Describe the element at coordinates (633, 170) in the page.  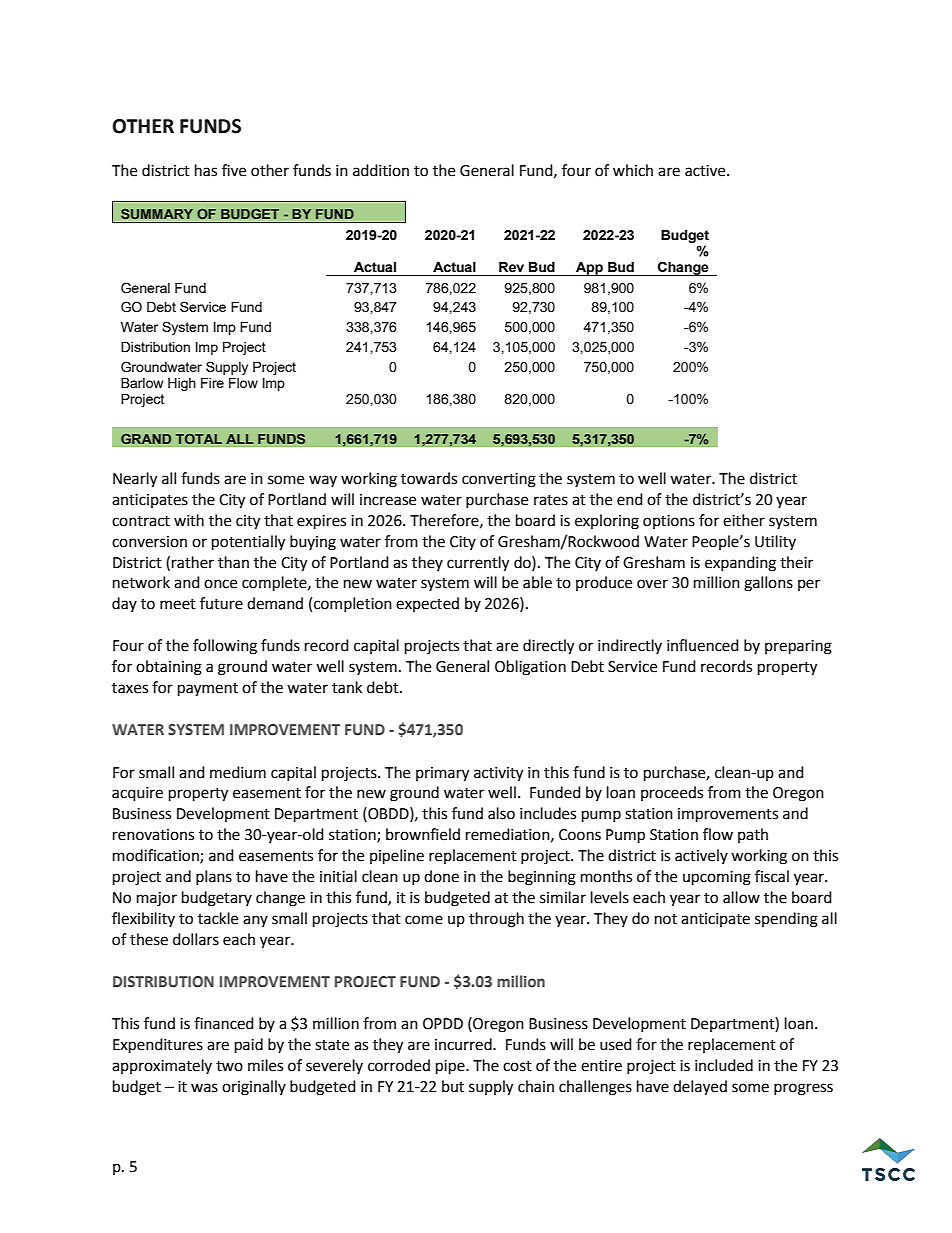
I see `which` at that location.
